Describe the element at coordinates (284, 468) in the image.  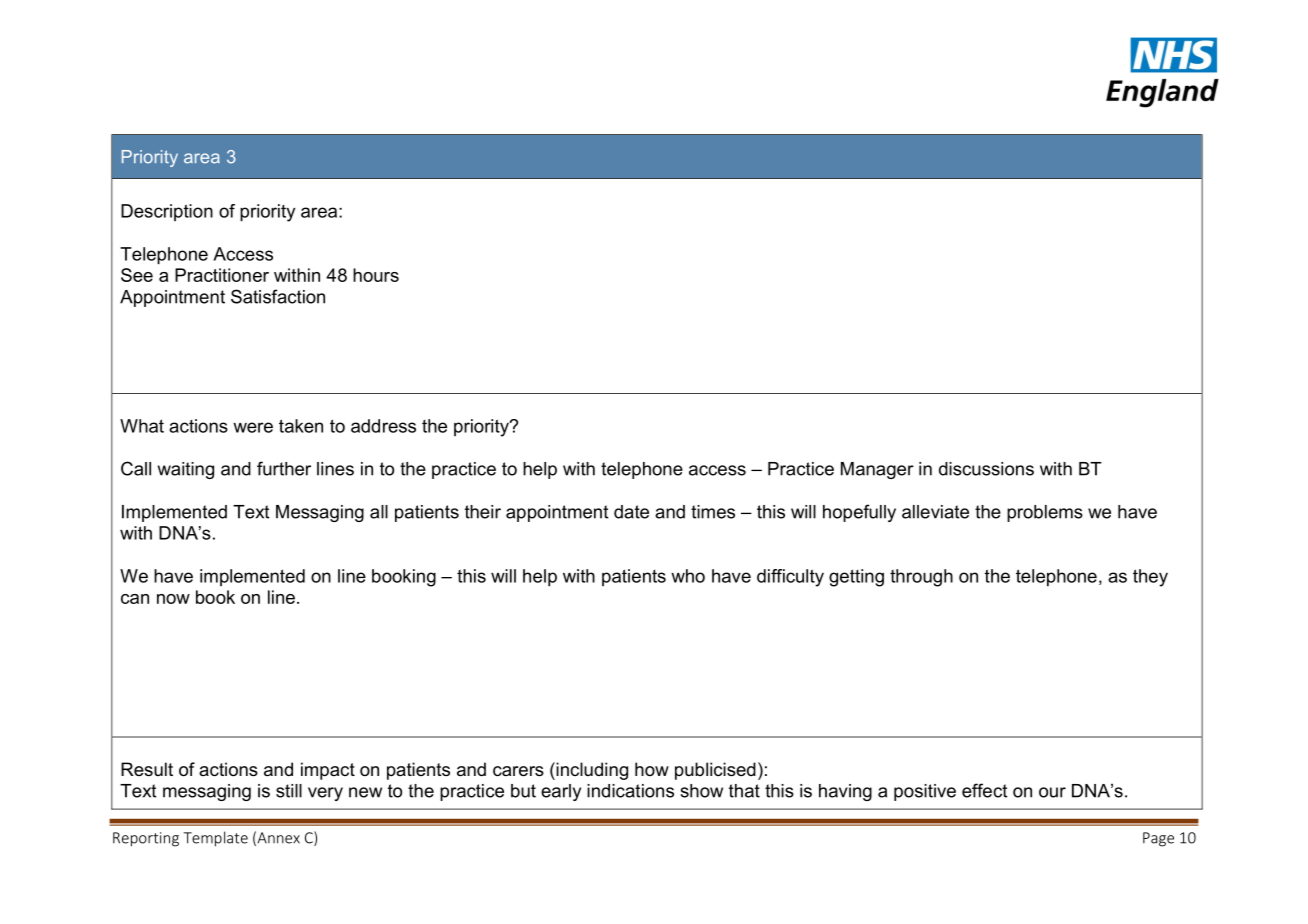
I see `further` at that location.
